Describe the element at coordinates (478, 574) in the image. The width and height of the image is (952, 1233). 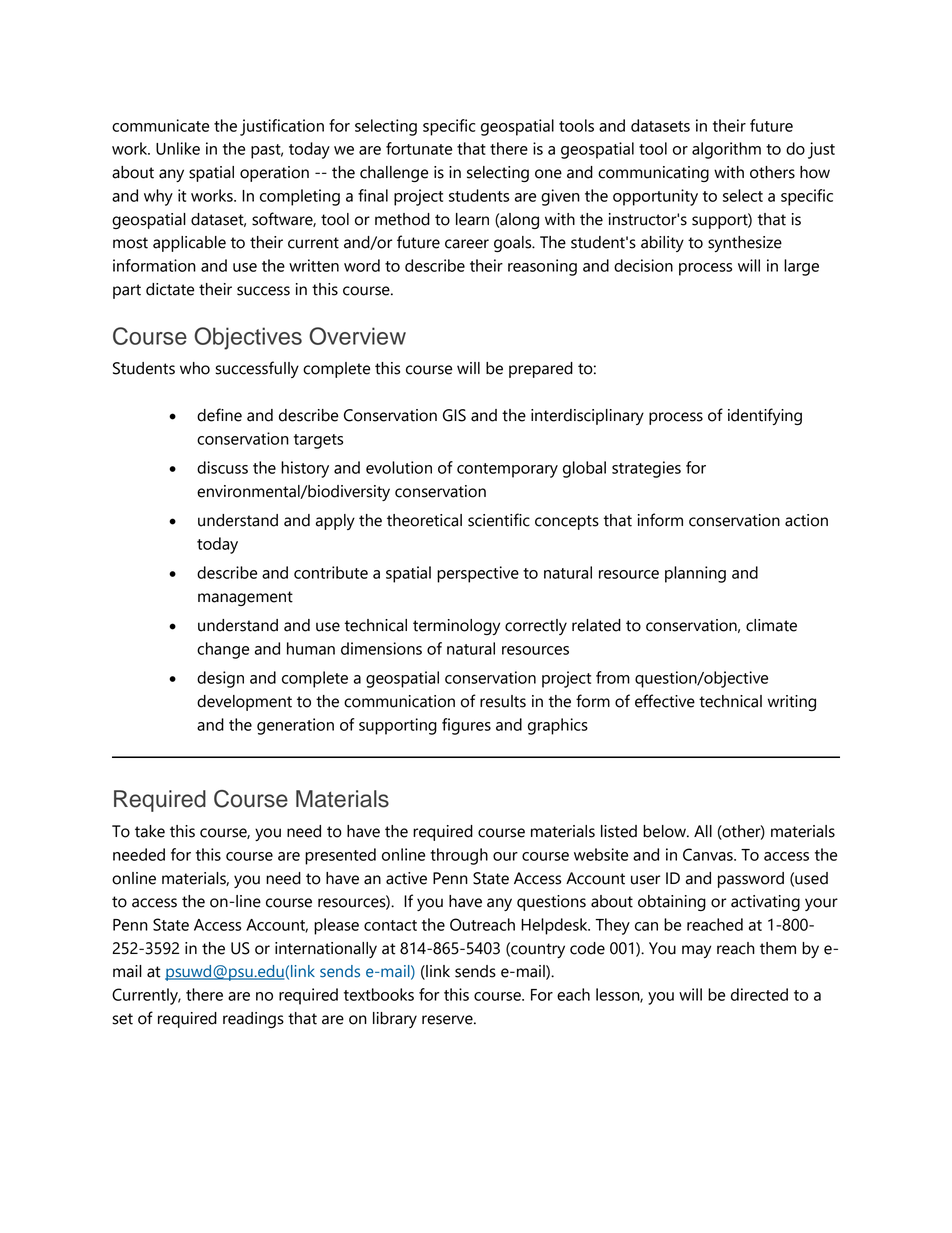
I see `perspective` at that location.
